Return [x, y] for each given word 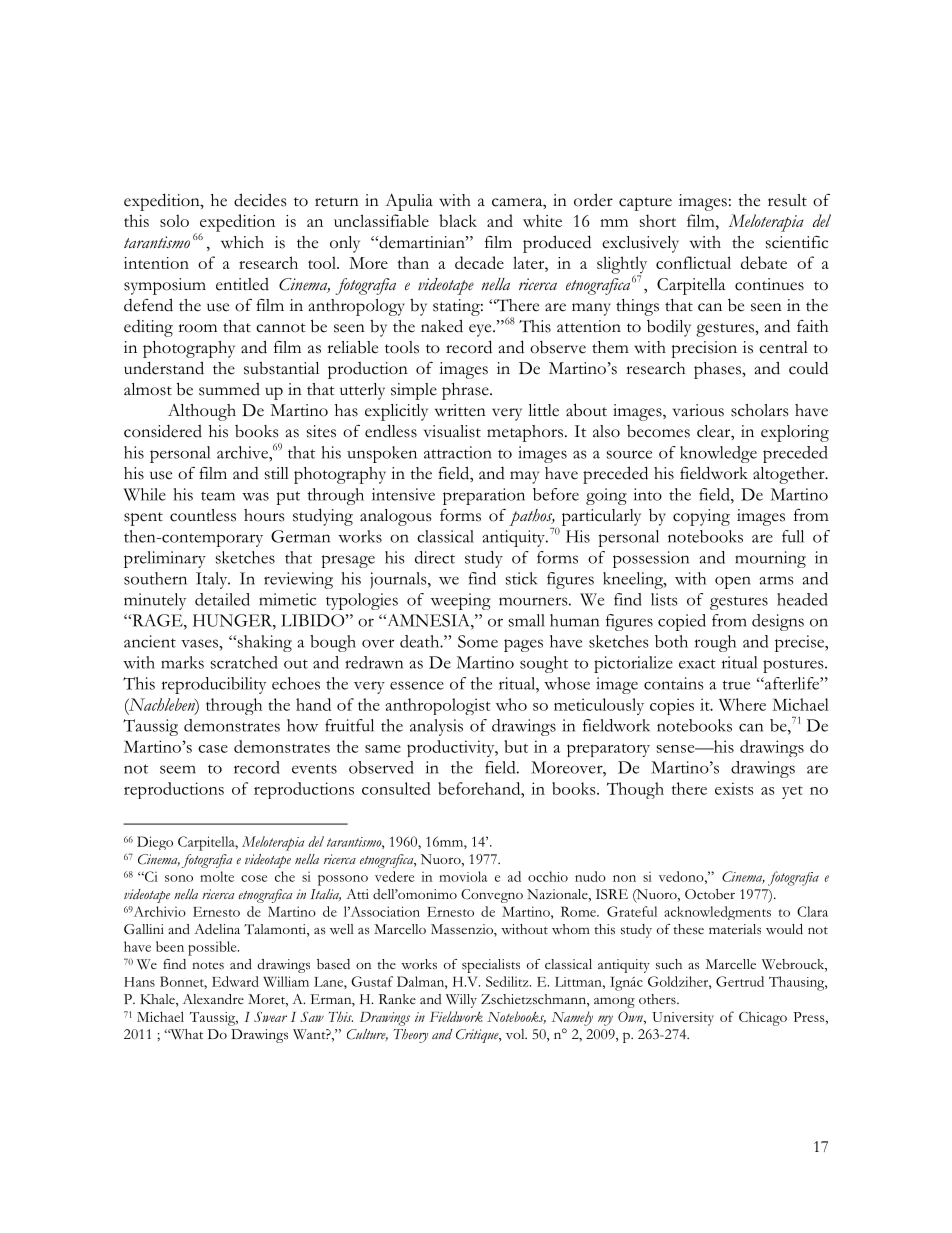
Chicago [763, 1019]
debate [764, 262]
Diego [155, 843]
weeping [461, 601]
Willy [461, 1001]
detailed [222, 599]
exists [734, 788]
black [458, 220]
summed [229, 389]
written [460, 410]
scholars [759, 410]
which [242, 242]
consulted [396, 788]
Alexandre [213, 999]
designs [778, 622]
